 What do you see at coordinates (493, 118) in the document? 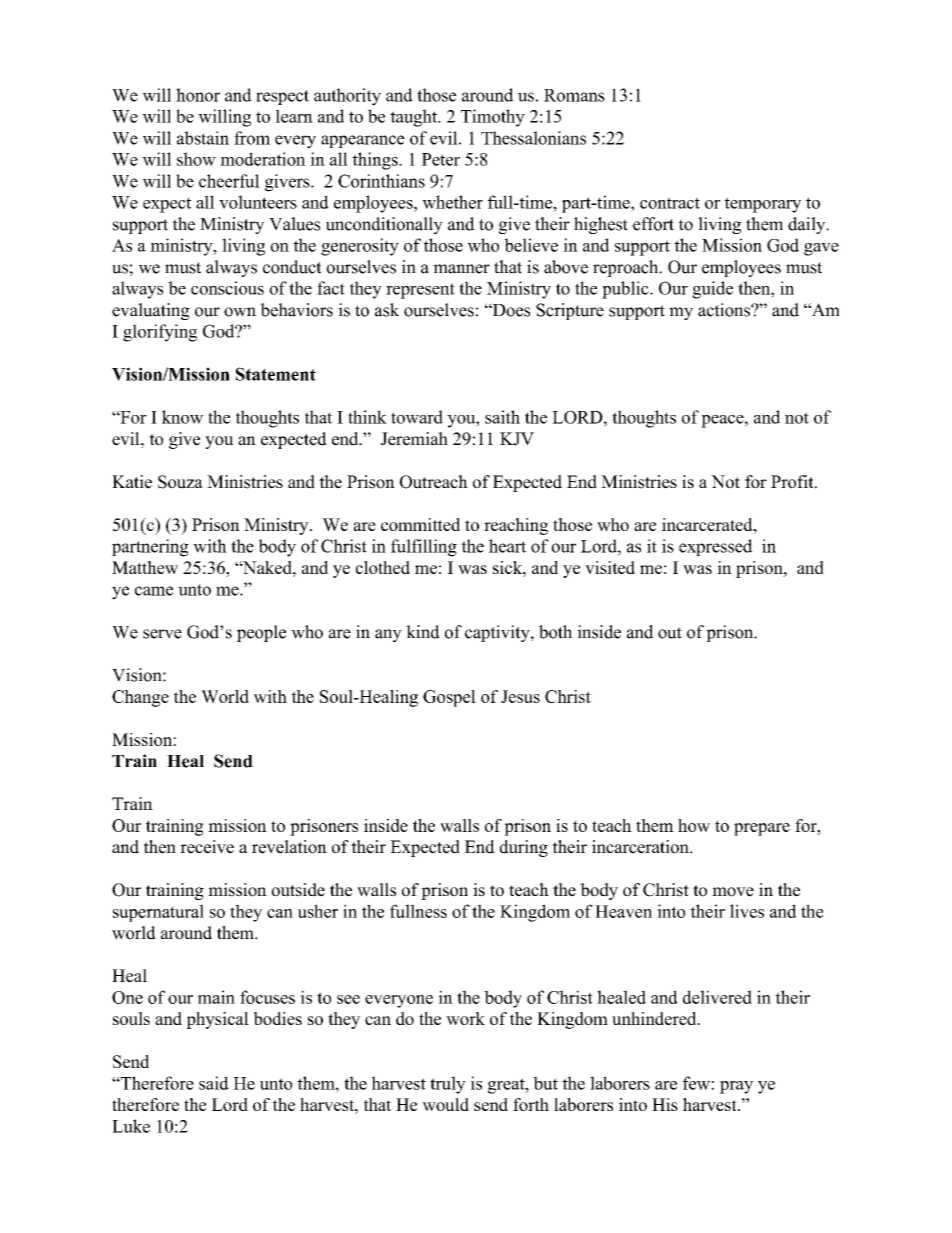
I see `Timothy` at bounding box center [493, 118].
